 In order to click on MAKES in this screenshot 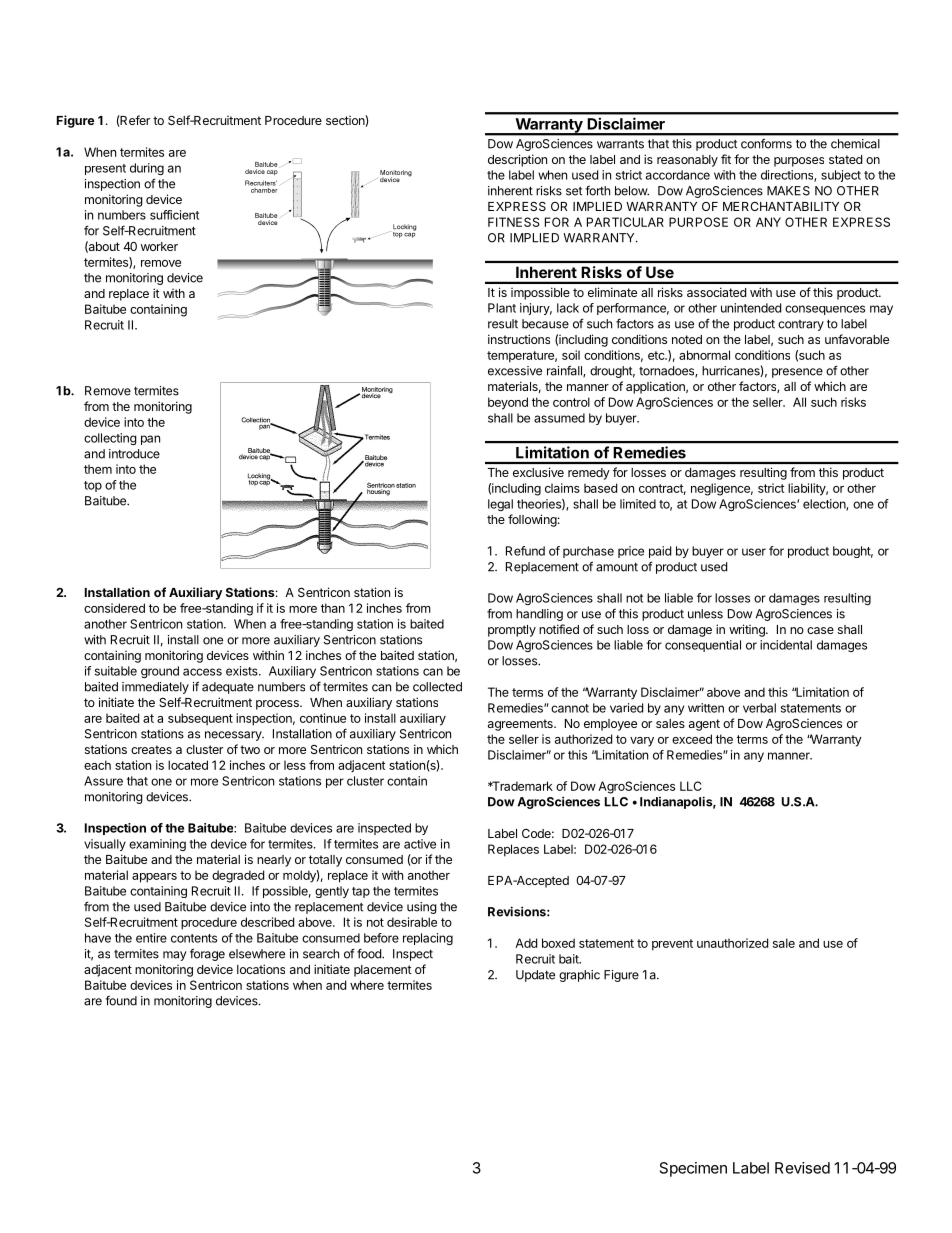, I will do `click(788, 191)`.
